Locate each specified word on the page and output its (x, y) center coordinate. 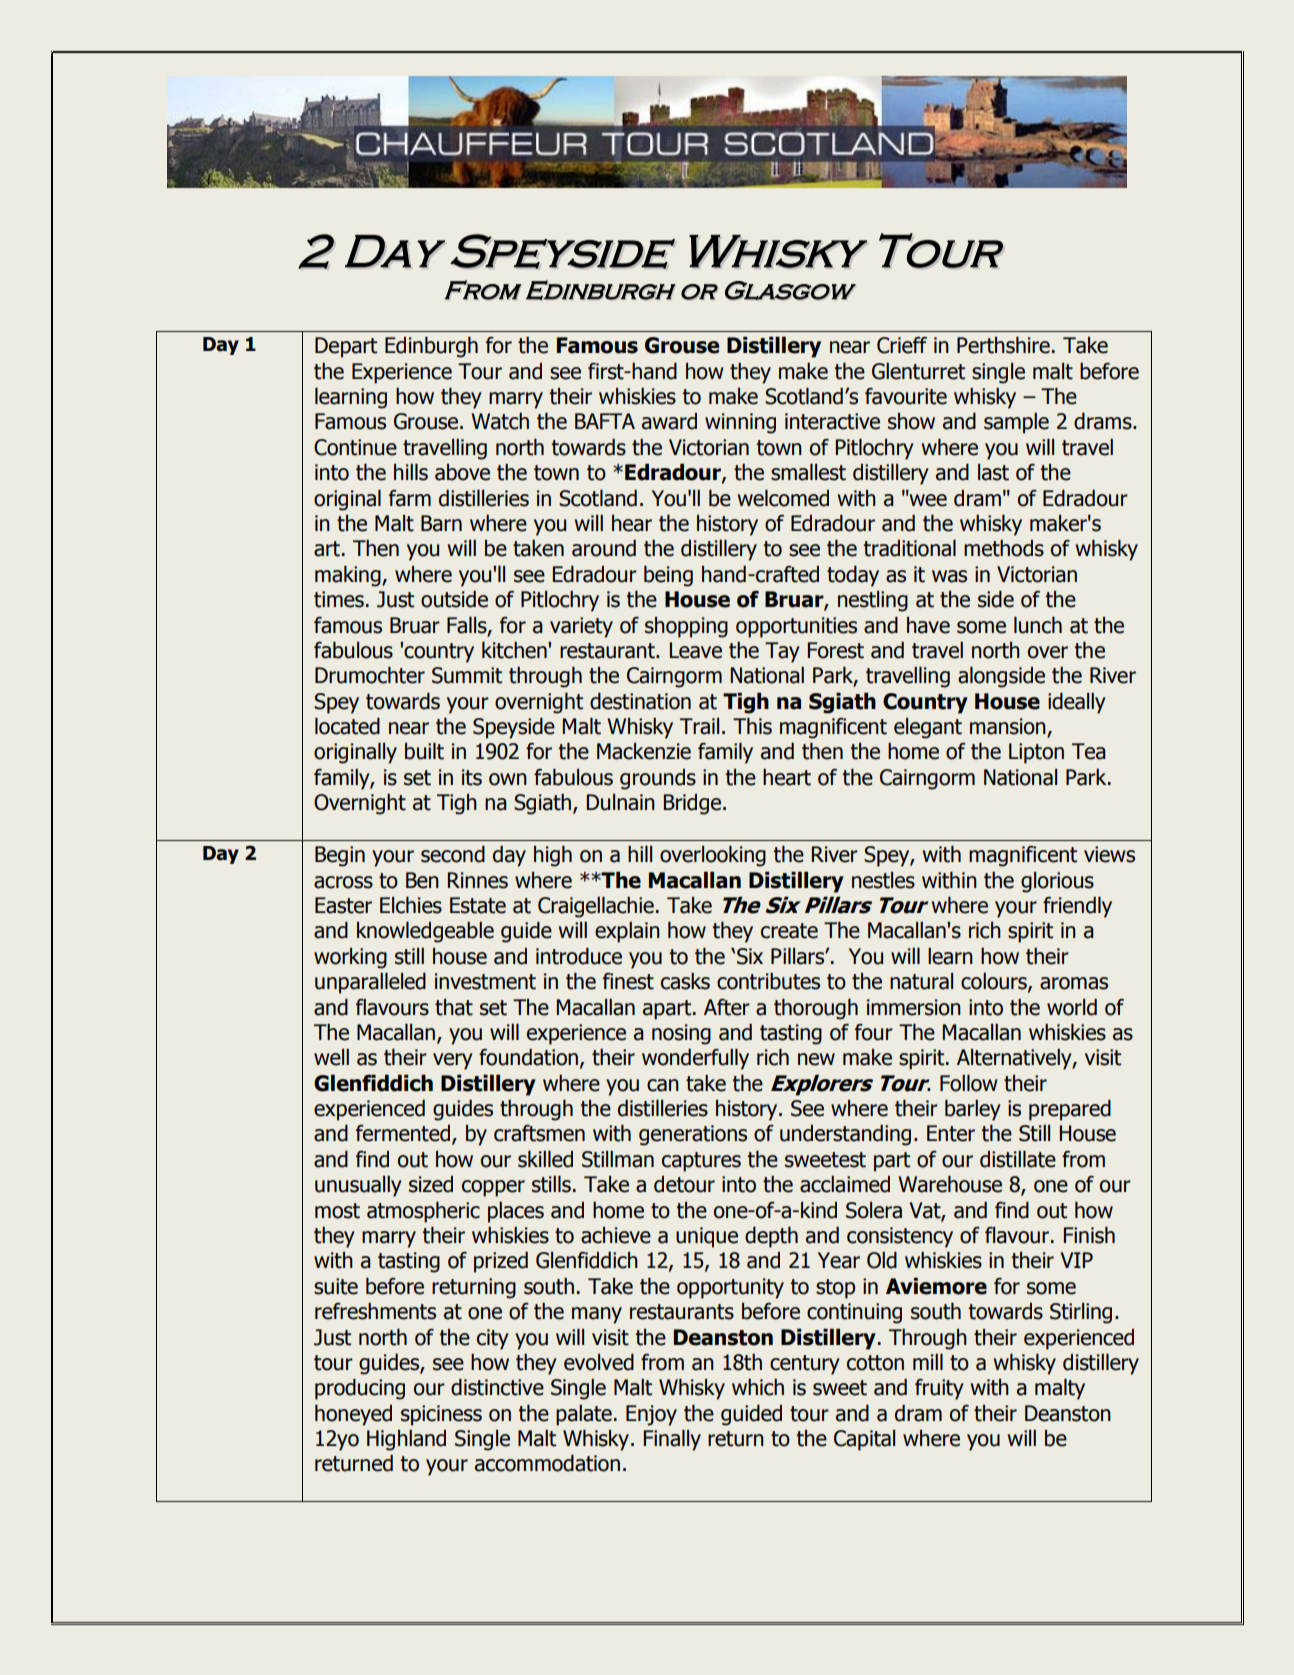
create (789, 931)
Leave (695, 650)
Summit (467, 675)
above (462, 472)
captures (701, 1162)
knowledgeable (425, 932)
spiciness (441, 1415)
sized (431, 1184)
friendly (1077, 907)
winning (740, 423)
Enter (951, 1133)
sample (1016, 423)
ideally (1077, 703)
